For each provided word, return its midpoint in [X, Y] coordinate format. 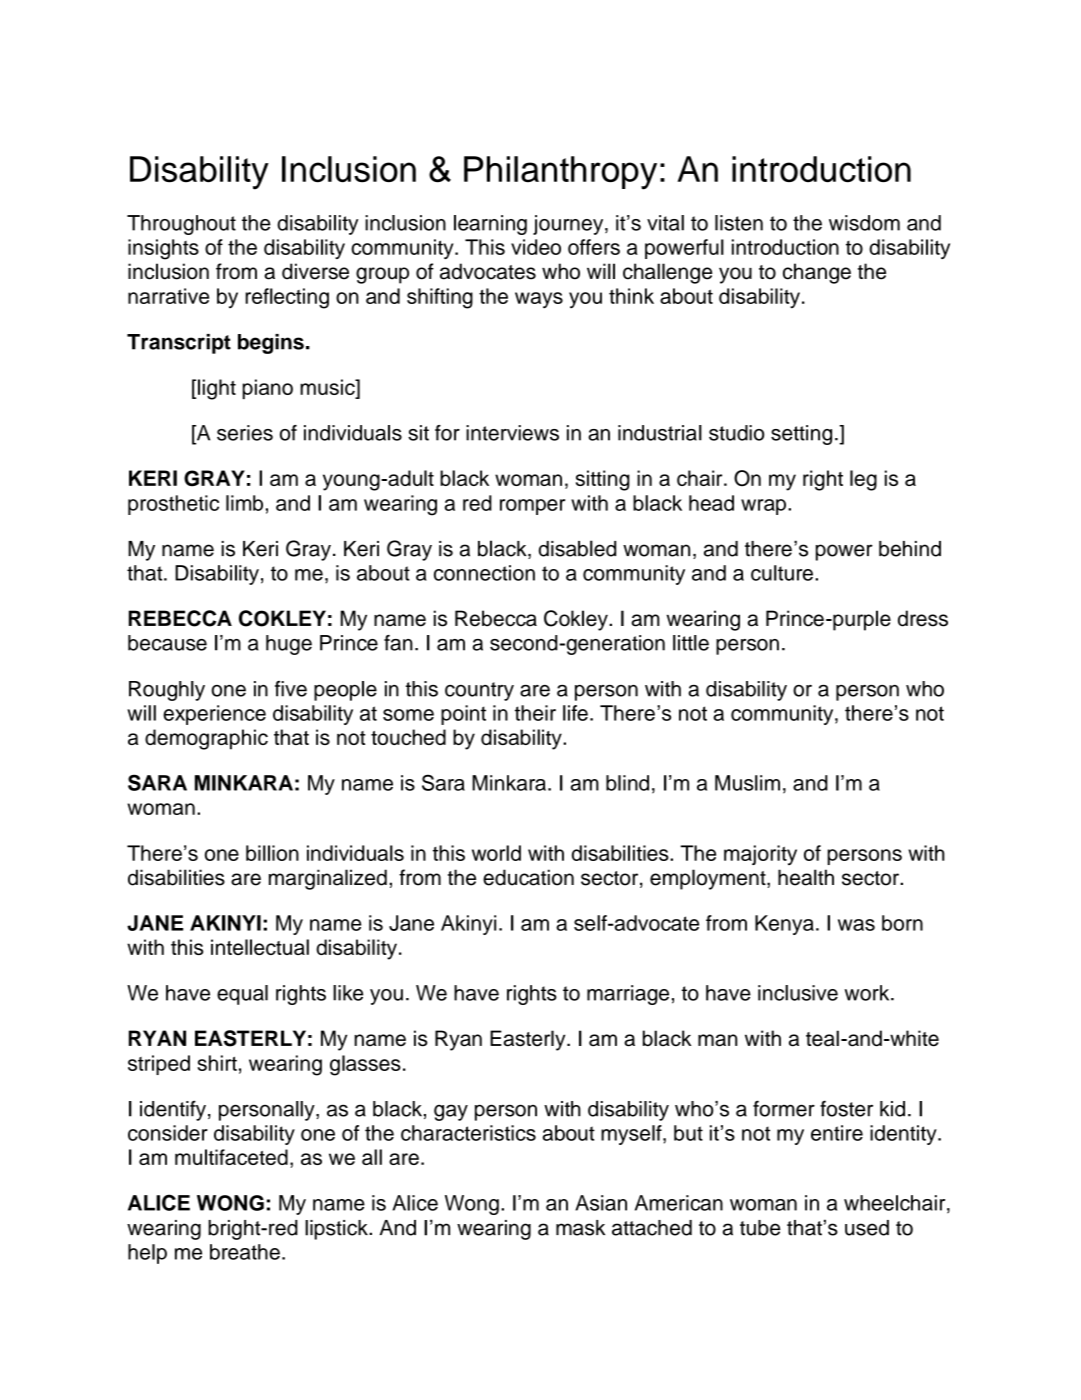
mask [580, 1228]
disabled [577, 548]
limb [244, 503]
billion [272, 853]
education [528, 877]
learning [490, 225]
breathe [245, 1252]
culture [782, 573]
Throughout [181, 225]
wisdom [864, 223]
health [806, 877]
